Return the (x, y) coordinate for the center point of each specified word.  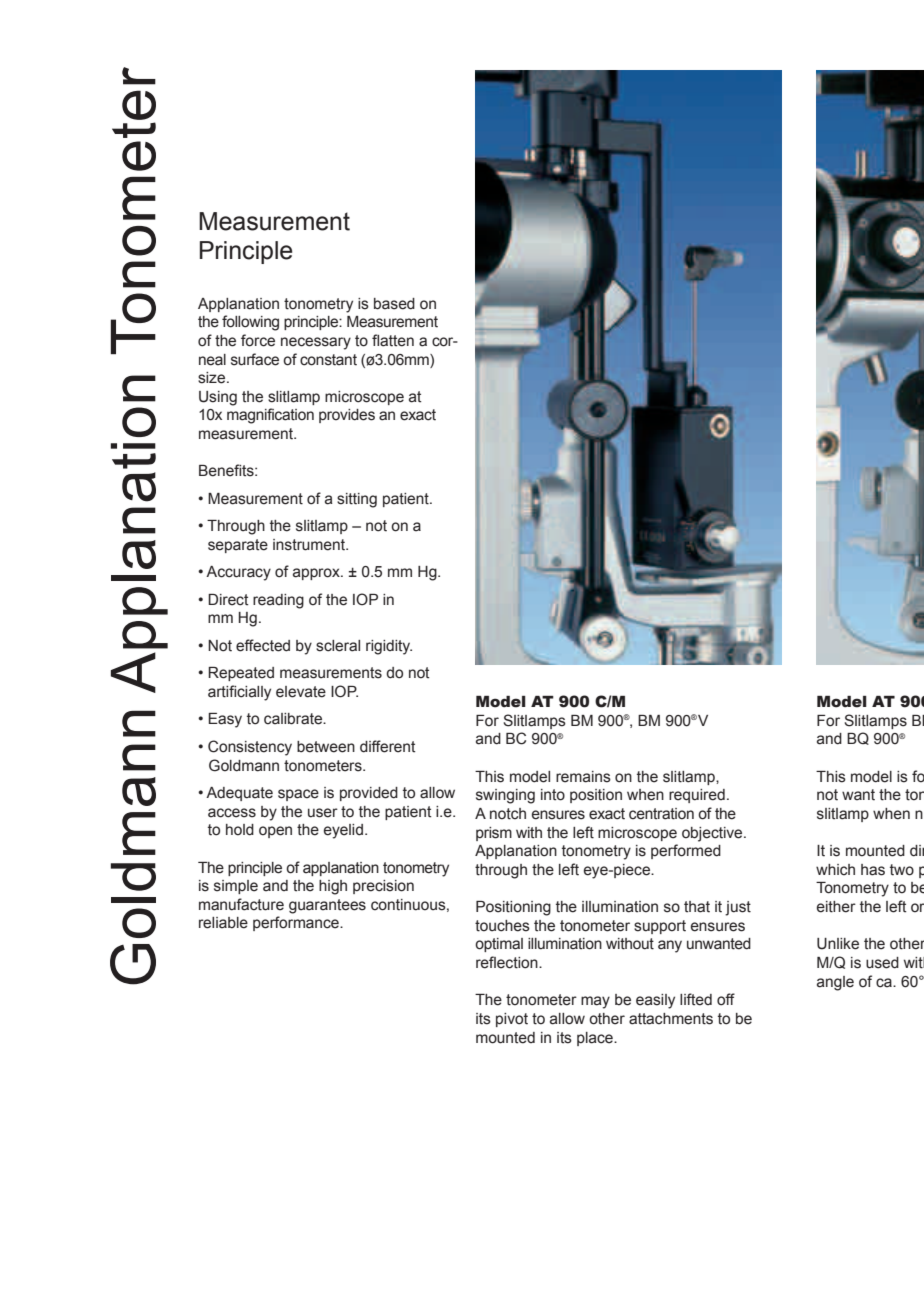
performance (297, 923)
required (697, 796)
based (394, 304)
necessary (316, 343)
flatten (393, 340)
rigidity (389, 647)
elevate (301, 692)
